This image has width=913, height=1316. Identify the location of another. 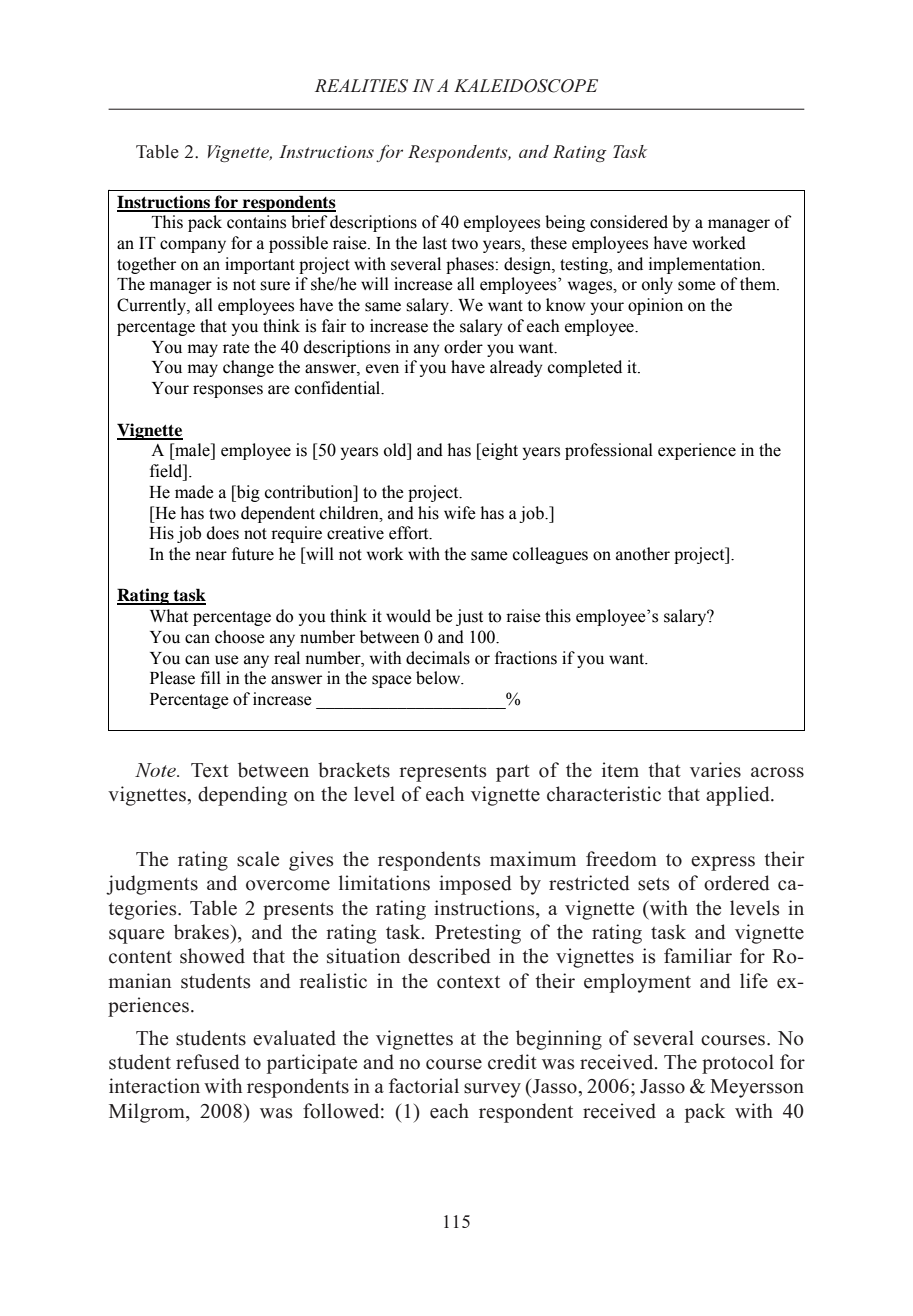
(643, 554).
